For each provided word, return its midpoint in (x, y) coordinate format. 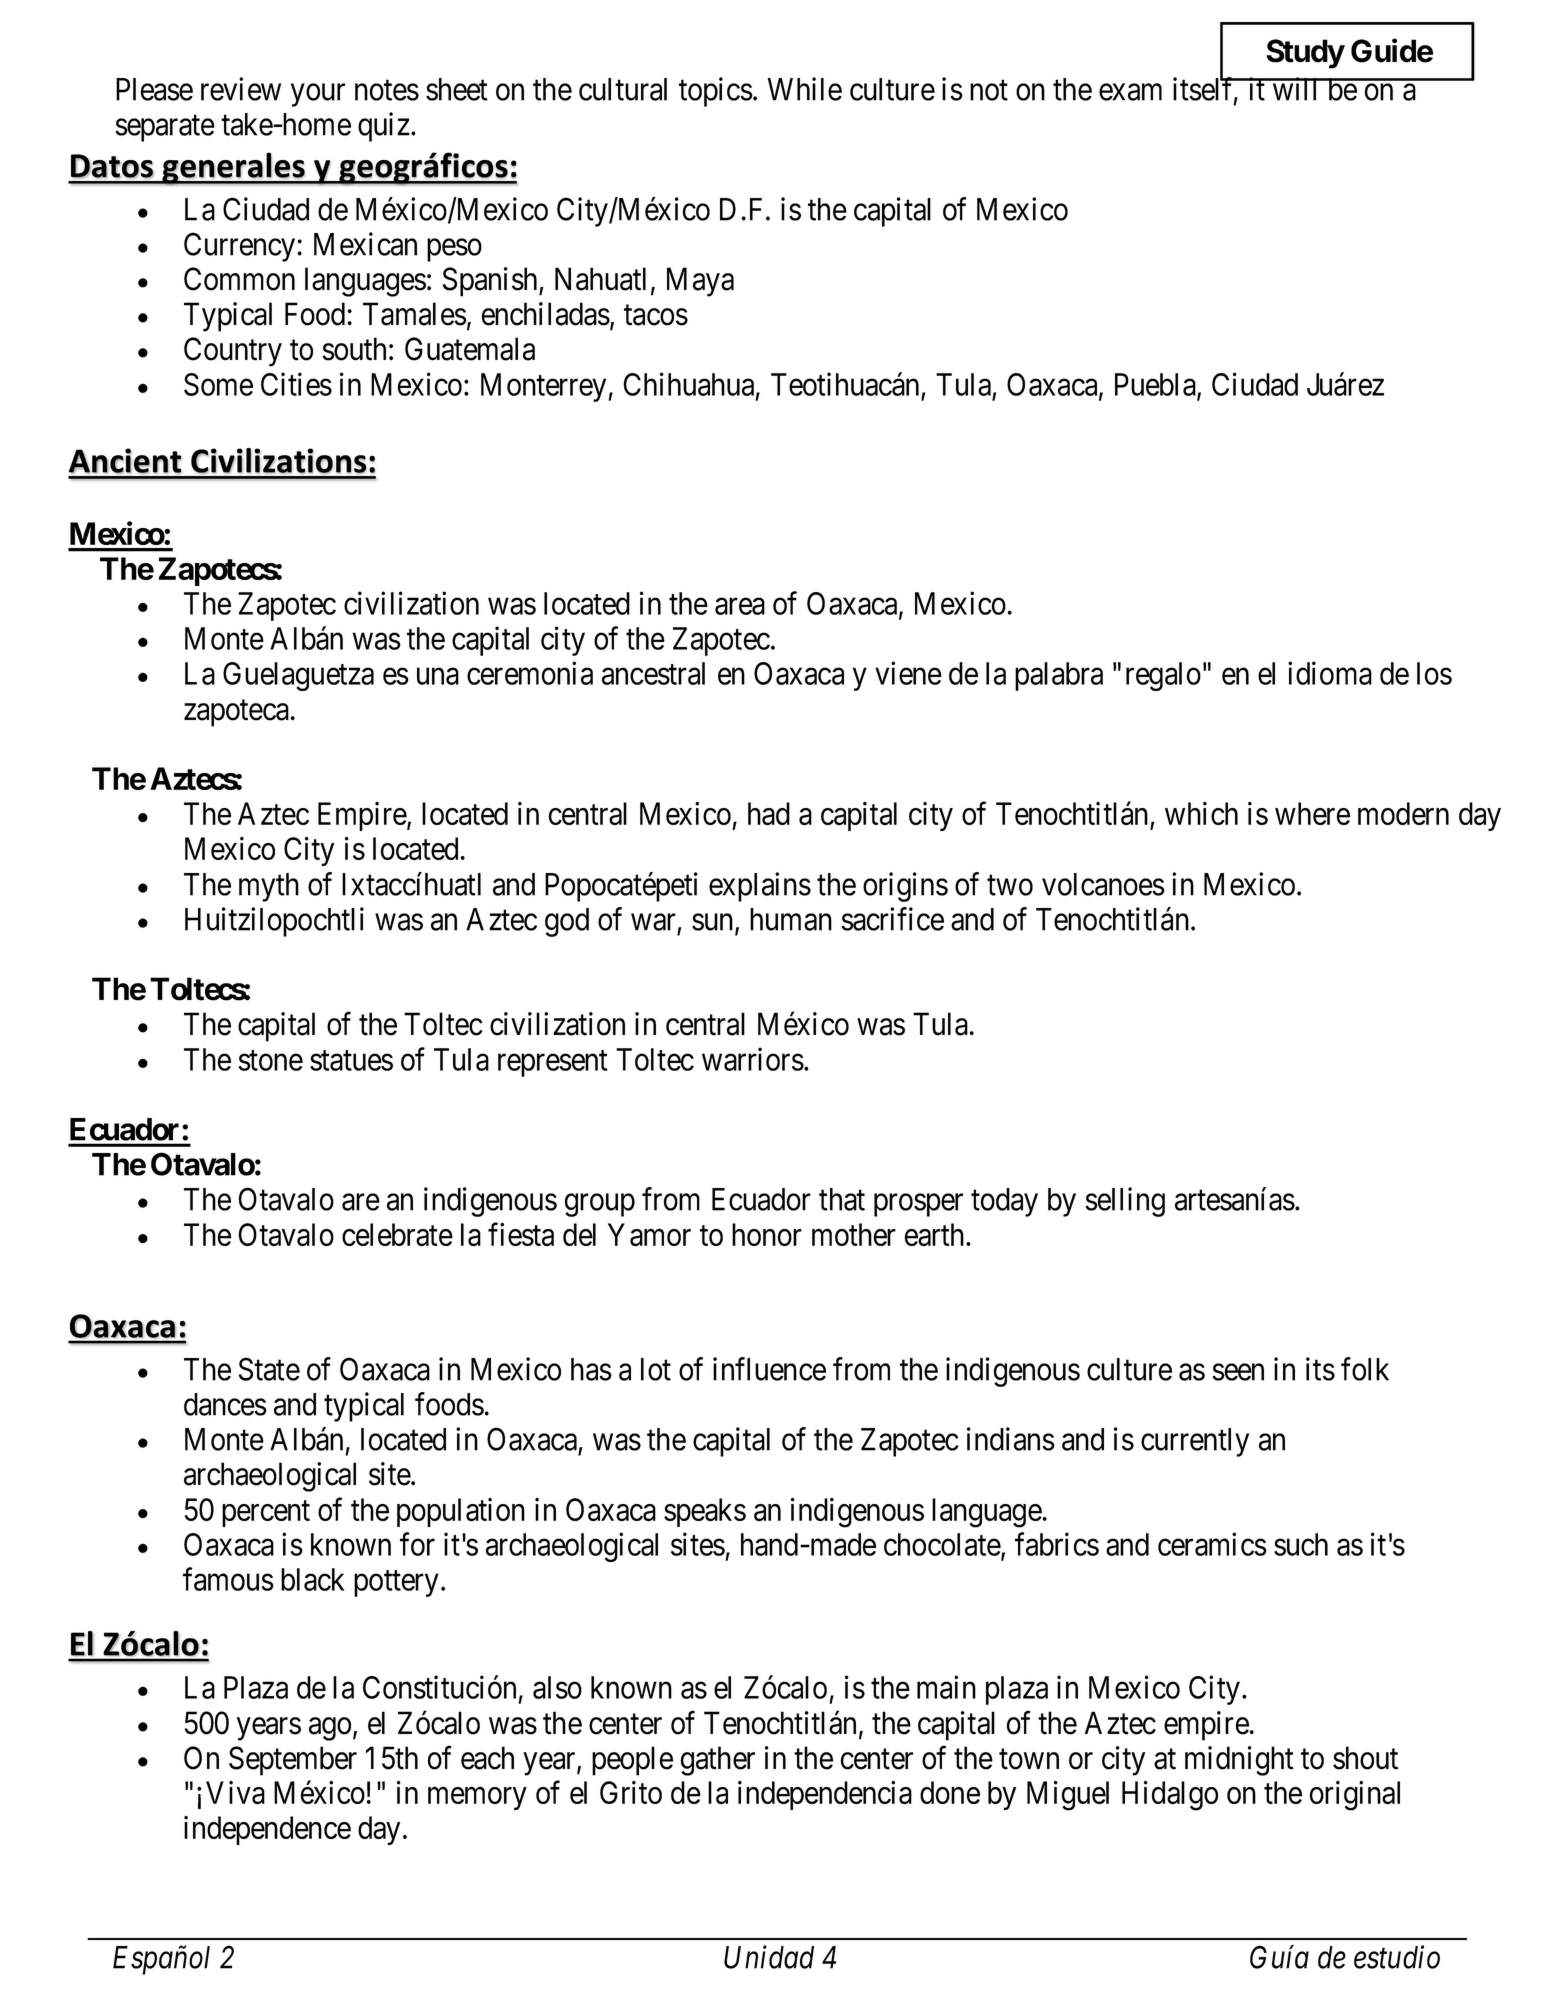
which (1201, 813)
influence (769, 1369)
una (438, 676)
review (241, 89)
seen (1238, 1372)
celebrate (397, 1234)
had (769, 814)
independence (267, 1830)
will (1296, 89)
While (804, 89)
